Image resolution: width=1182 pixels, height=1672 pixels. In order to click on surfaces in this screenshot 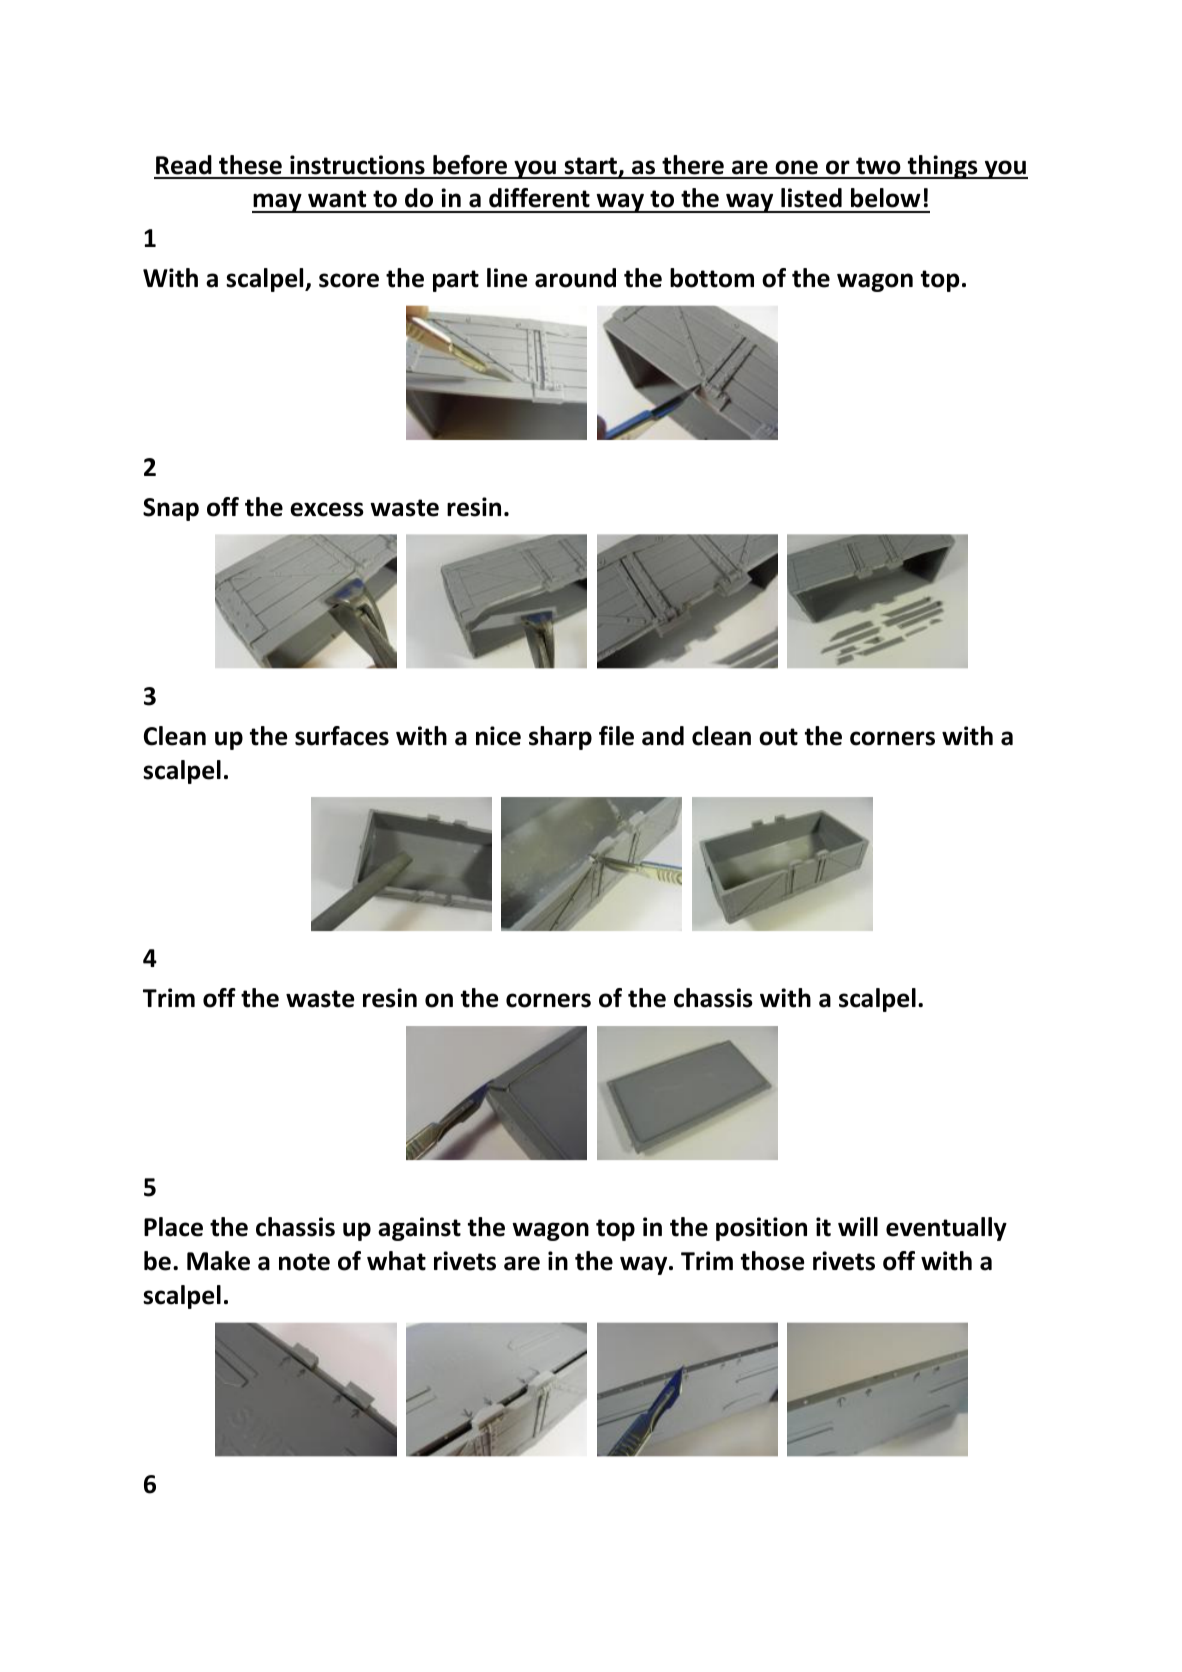, I will do `click(342, 736)`.
